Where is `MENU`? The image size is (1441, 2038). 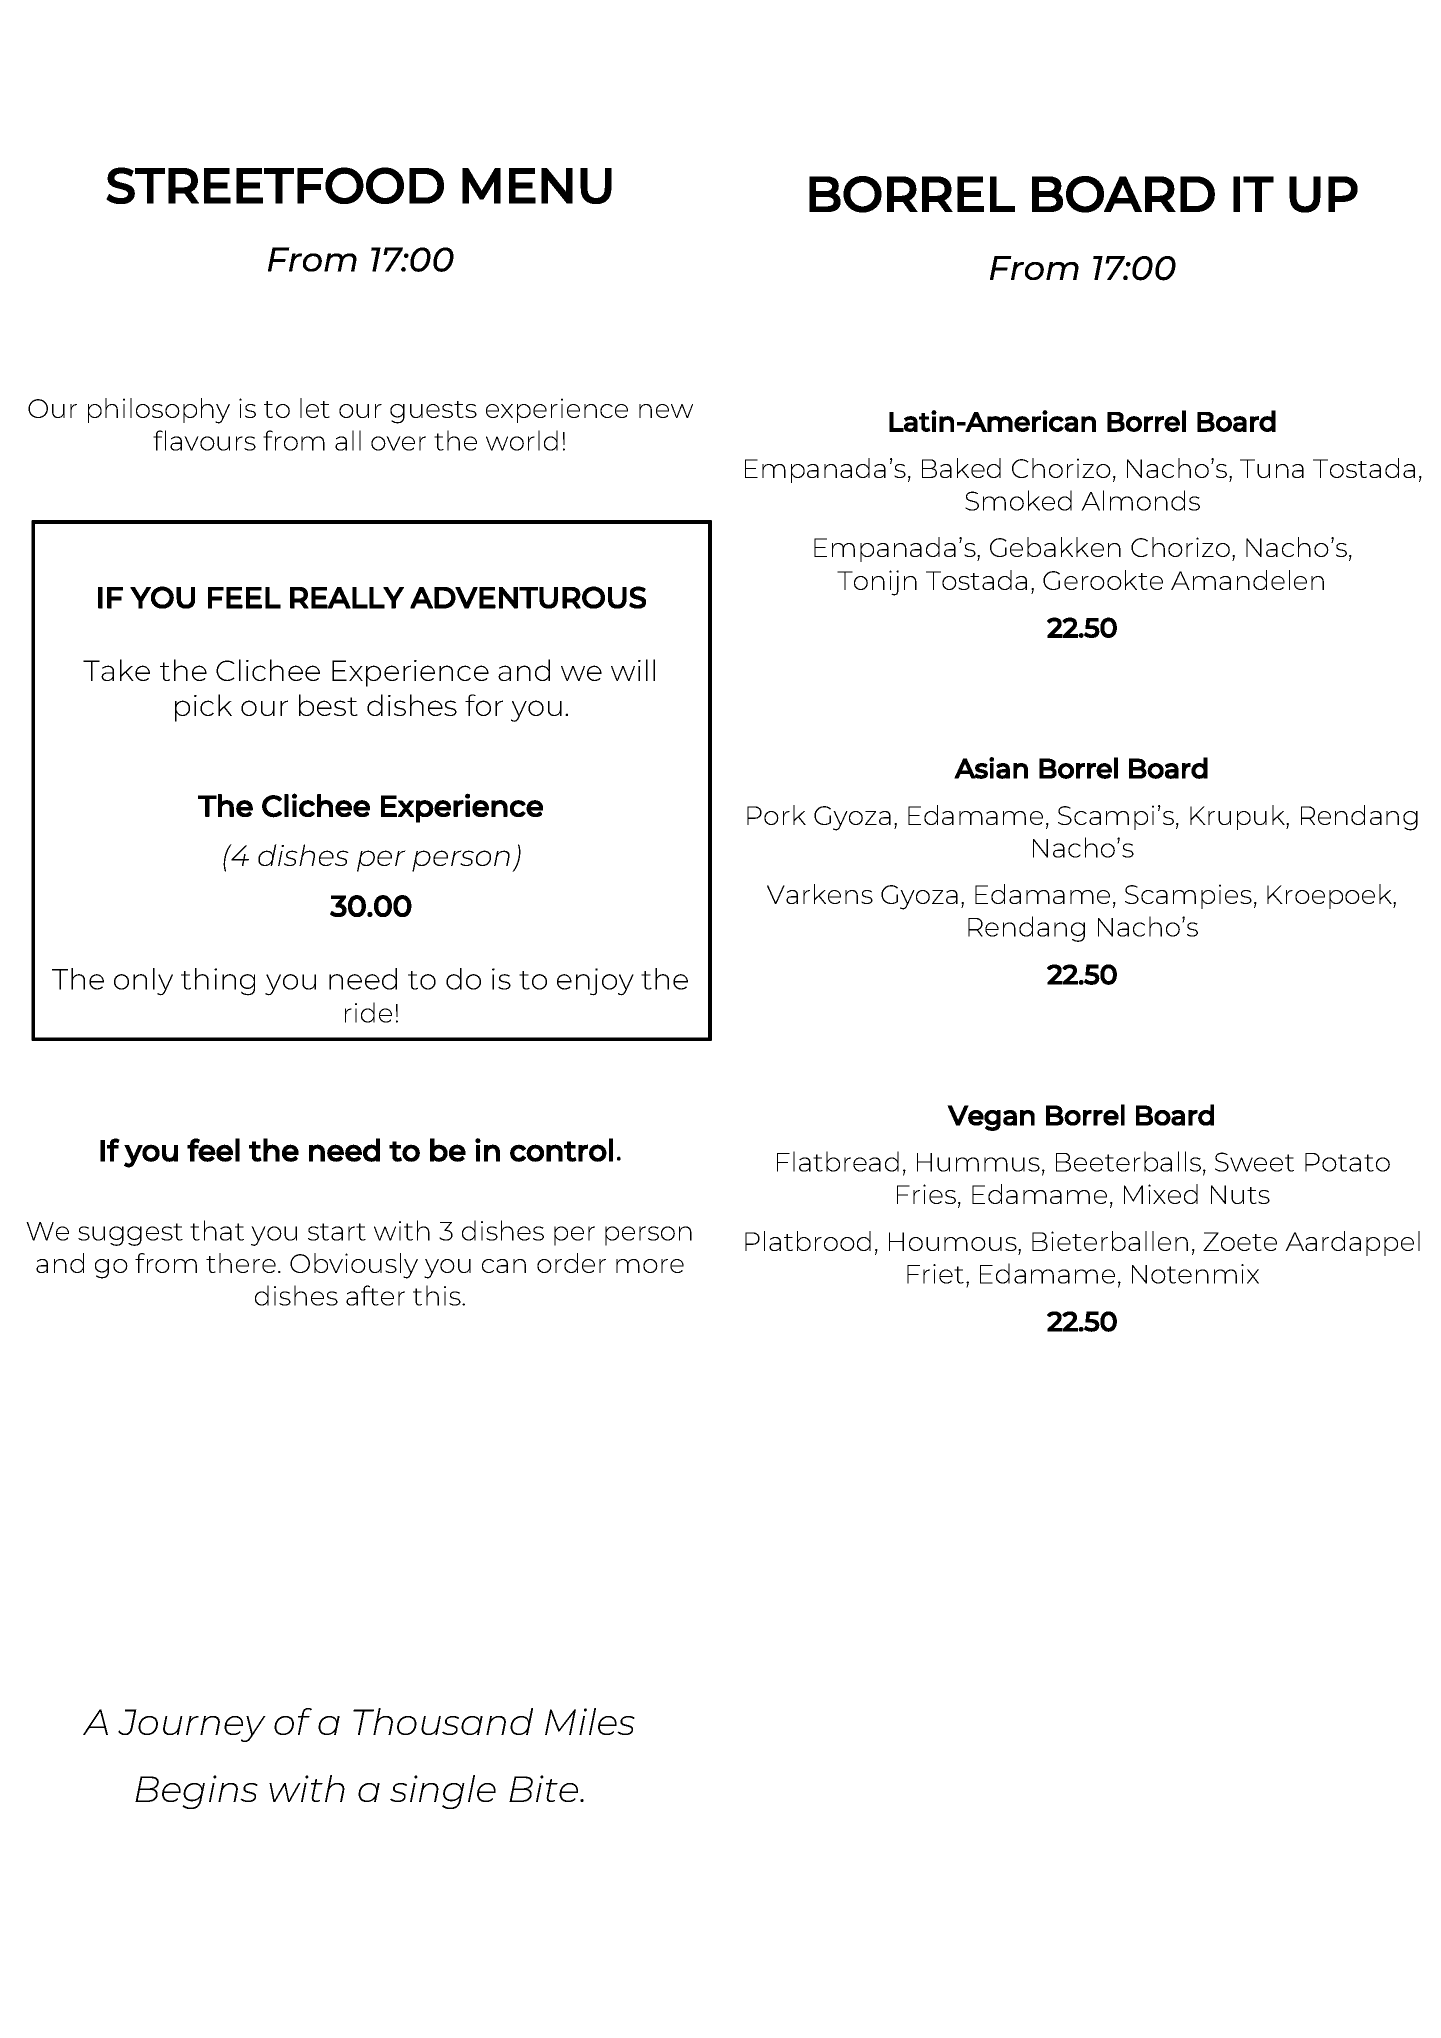 MENU is located at coordinates (537, 186).
